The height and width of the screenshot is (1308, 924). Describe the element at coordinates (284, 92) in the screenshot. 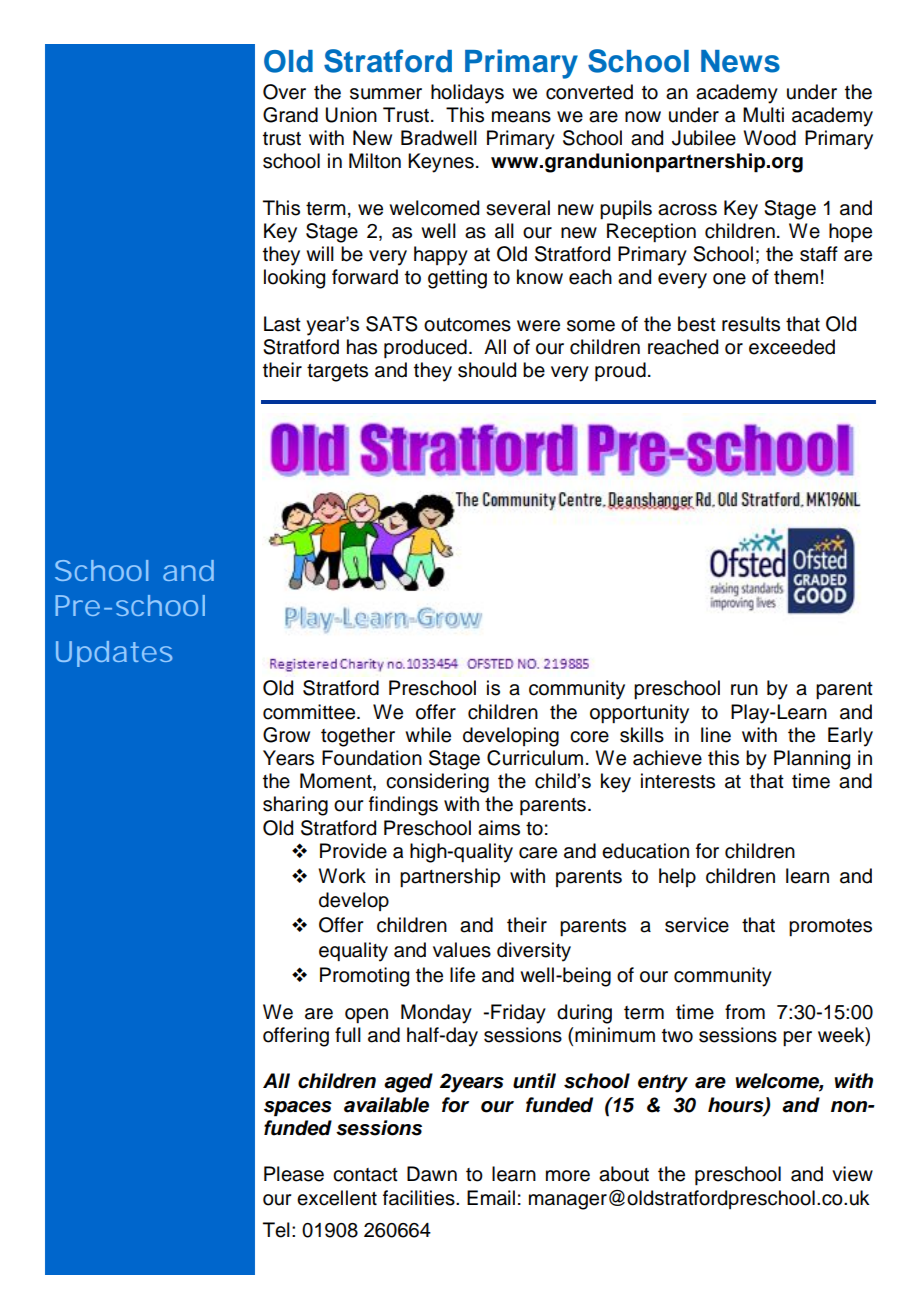

I see `Over` at that location.
